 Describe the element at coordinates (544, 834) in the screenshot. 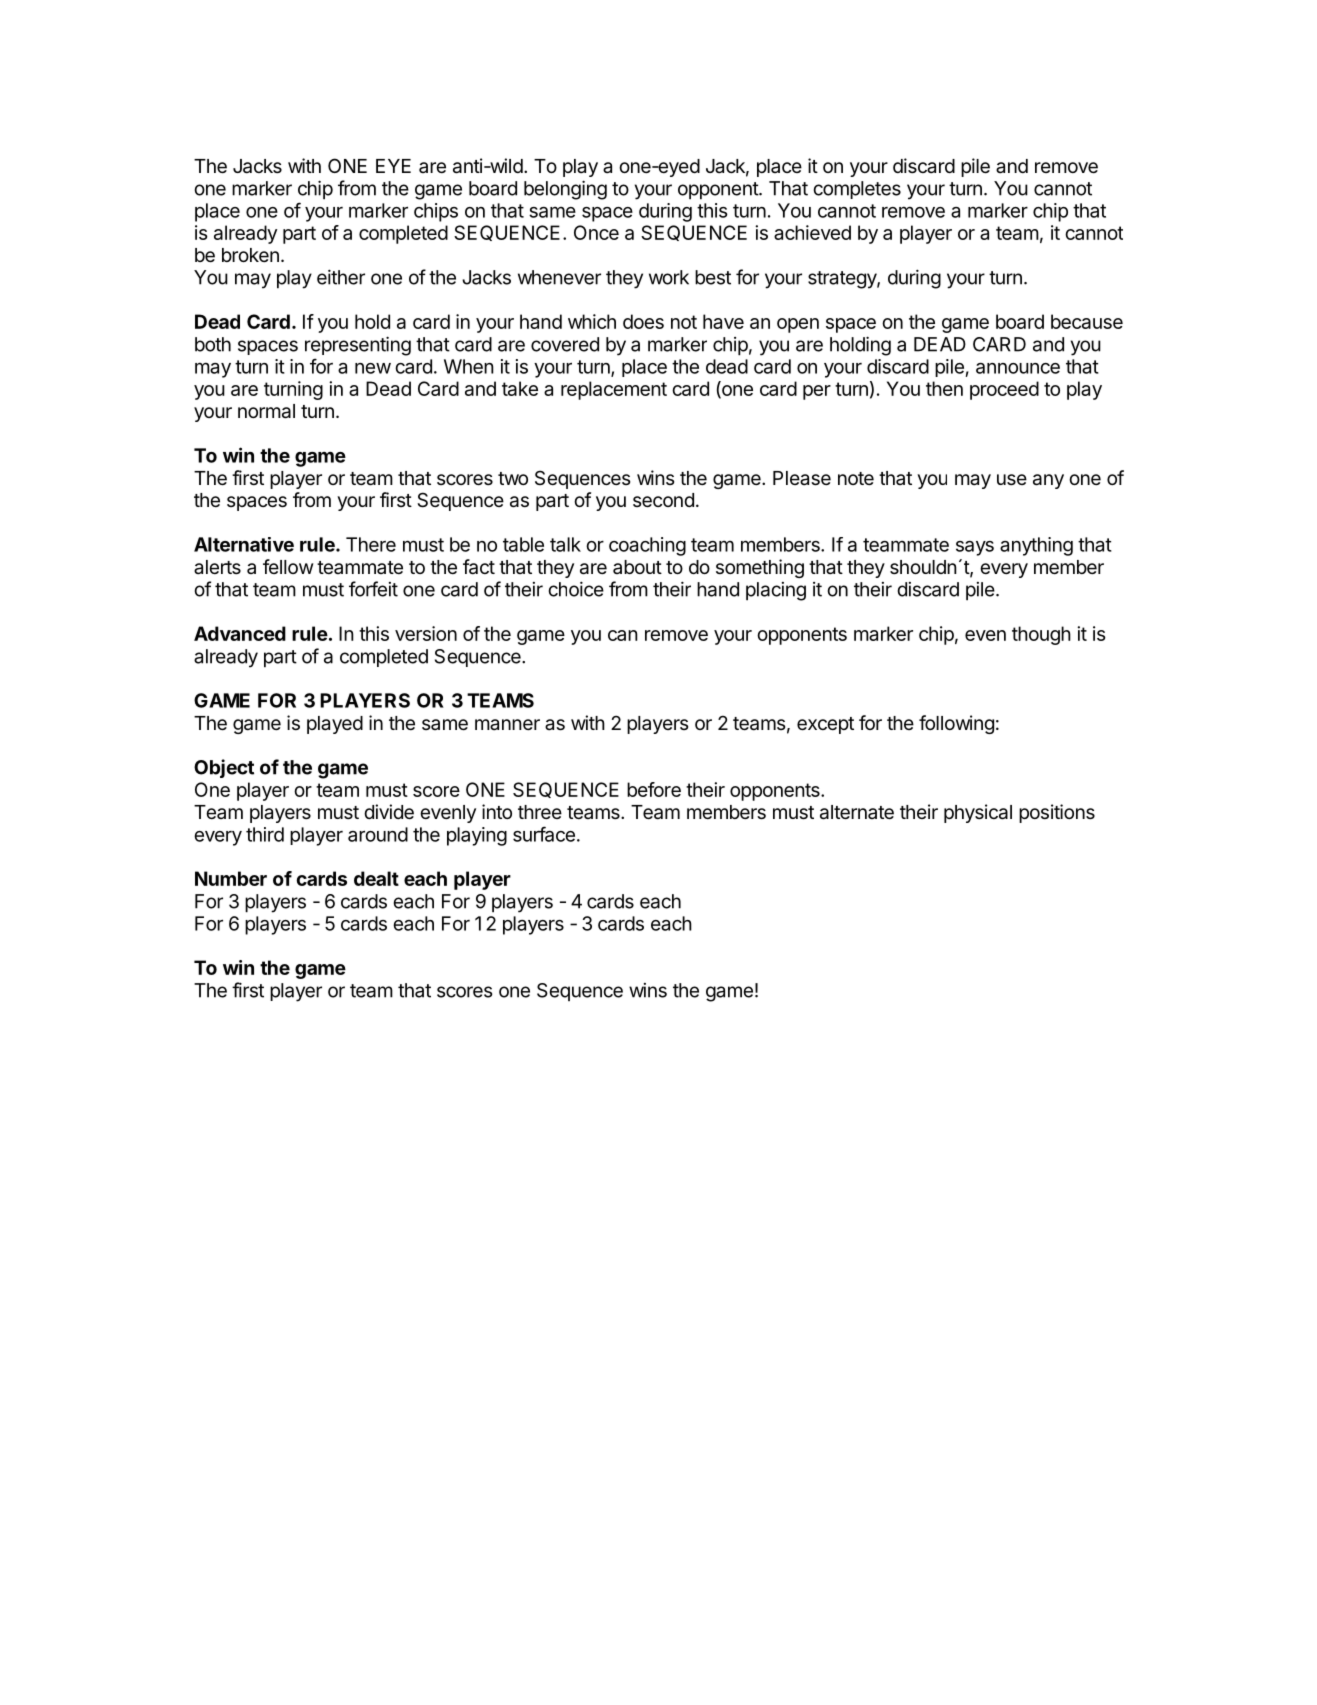

I see `surface` at that location.
